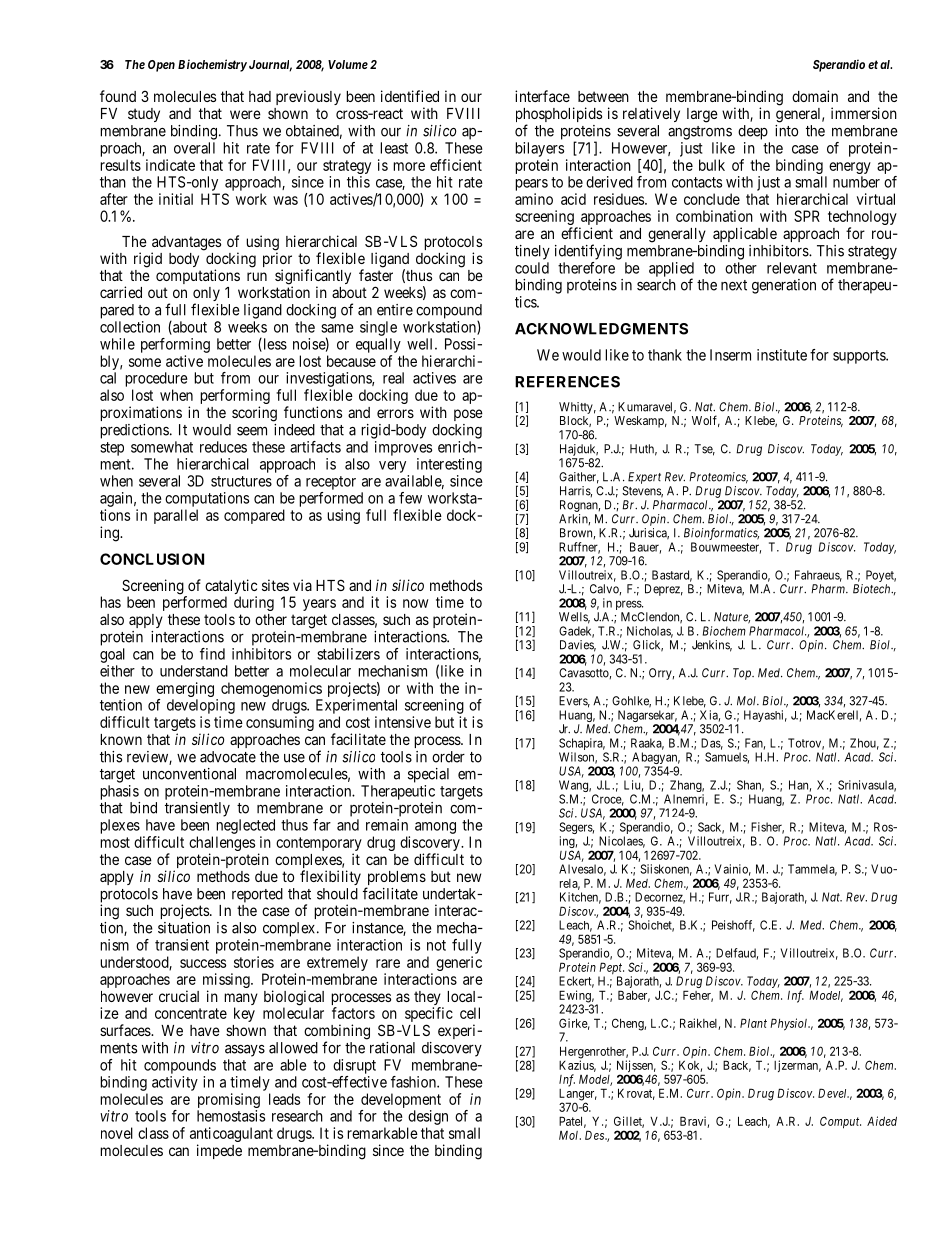 Image resolution: width=952 pixels, height=1233 pixels. I want to click on less, so click(274, 345).
